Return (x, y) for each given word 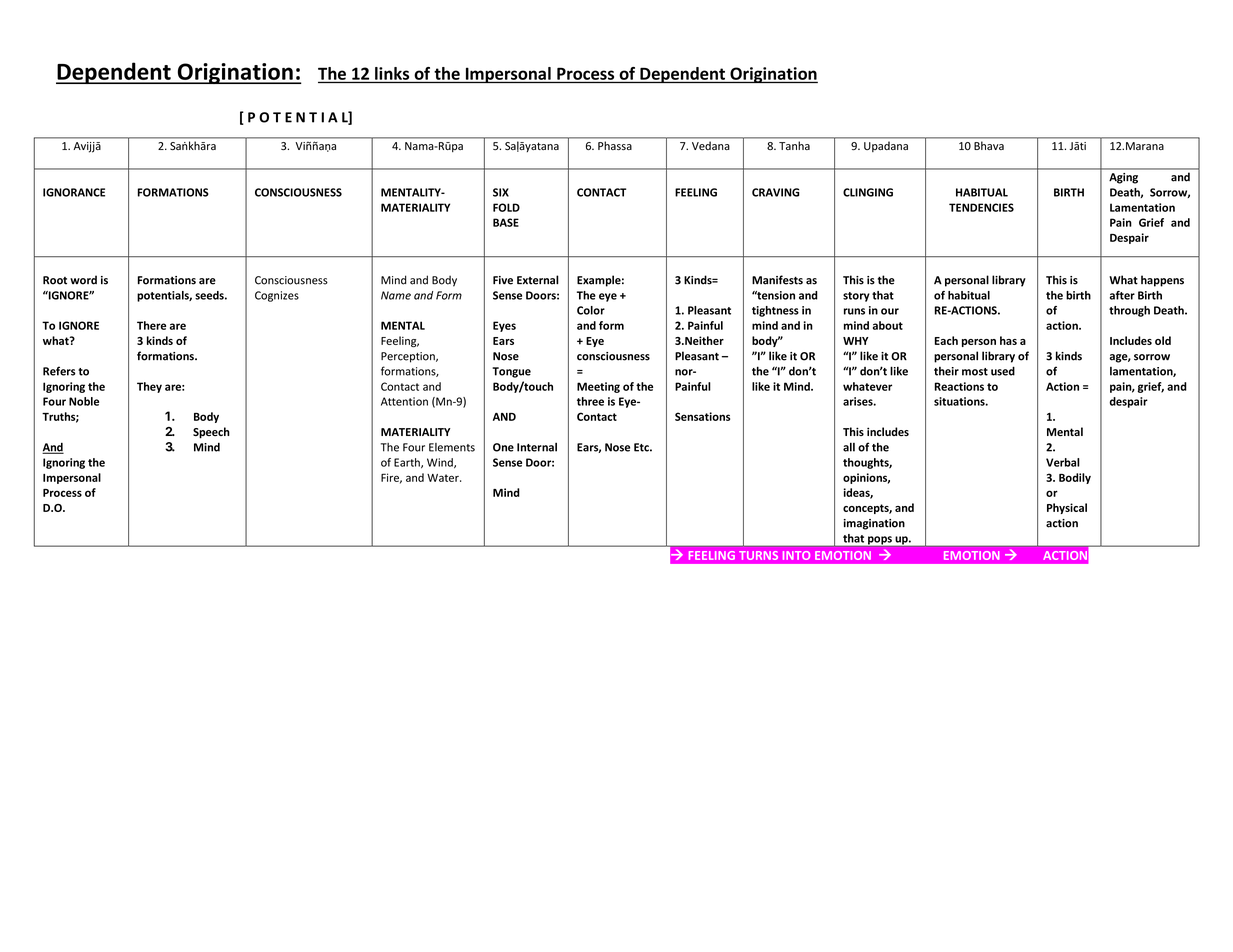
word (83, 280)
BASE (506, 222)
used (1003, 371)
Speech (211, 433)
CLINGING (868, 192)
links (392, 73)
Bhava (989, 146)
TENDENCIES (981, 207)
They (149, 387)
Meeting (598, 387)
